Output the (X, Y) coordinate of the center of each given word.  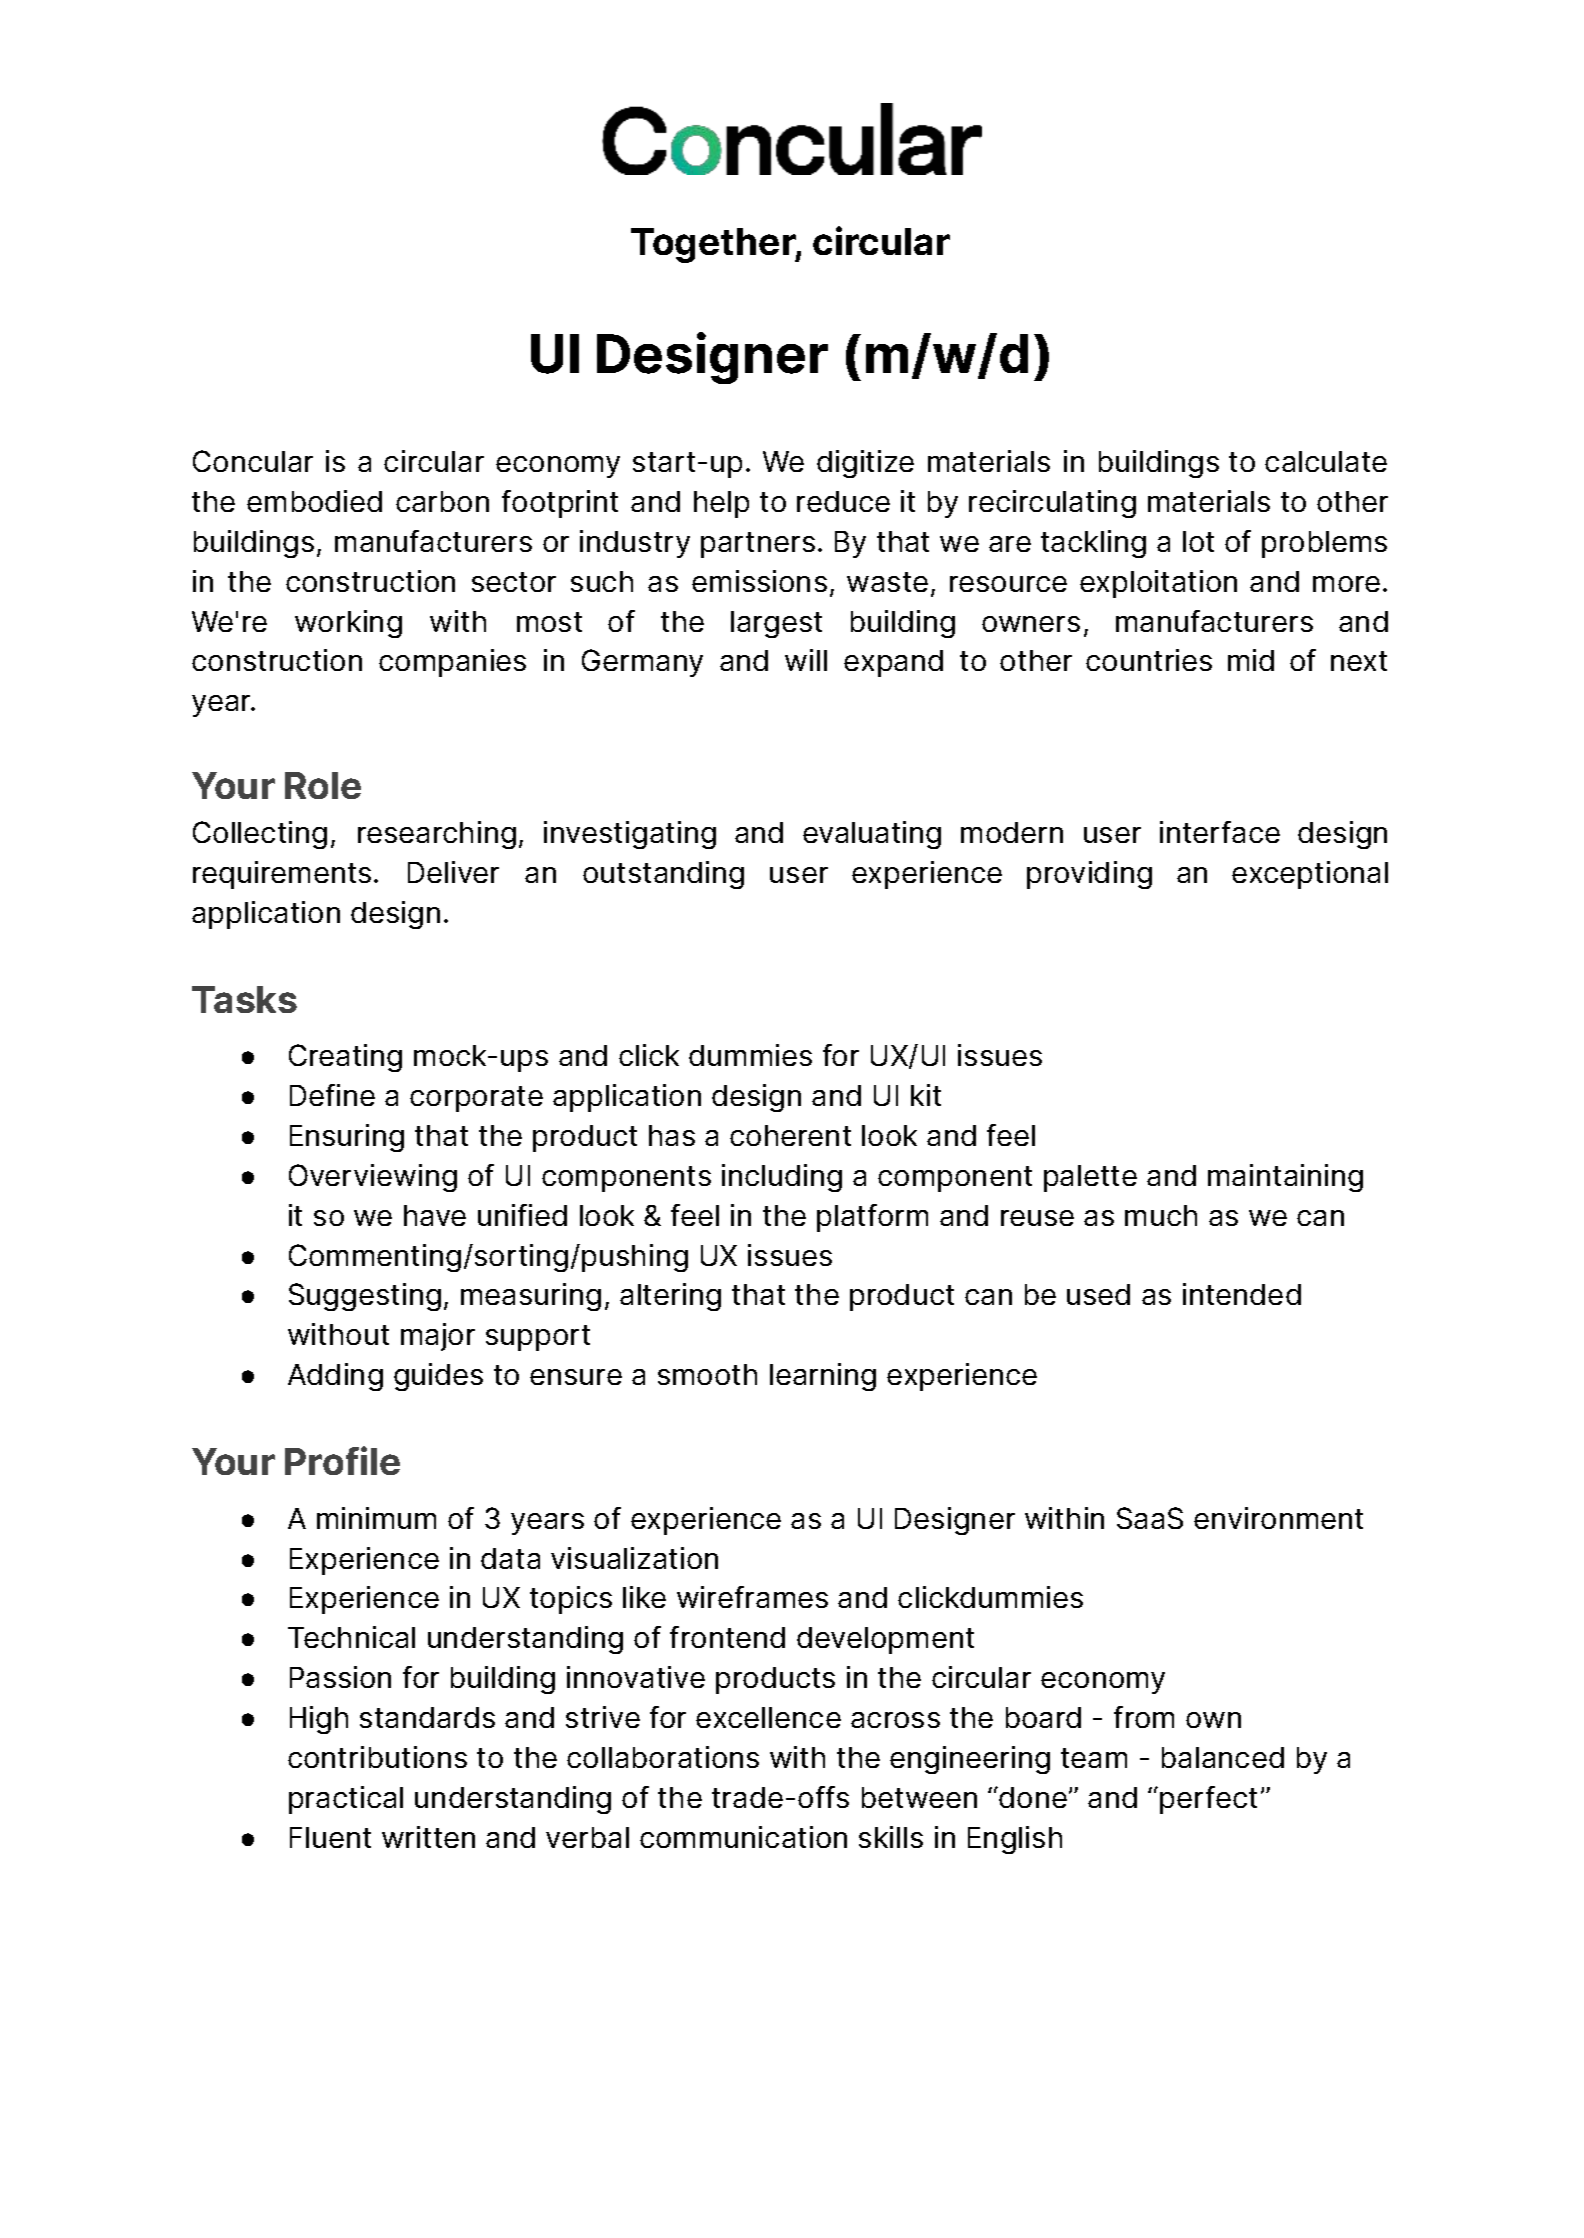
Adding (335, 1377)
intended (1242, 1294)
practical (346, 1800)
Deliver (453, 872)
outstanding (663, 875)
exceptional (1310, 875)
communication (743, 1837)
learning (823, 1377)
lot (1198, 541)
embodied (314, 501)
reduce (843, 501)
